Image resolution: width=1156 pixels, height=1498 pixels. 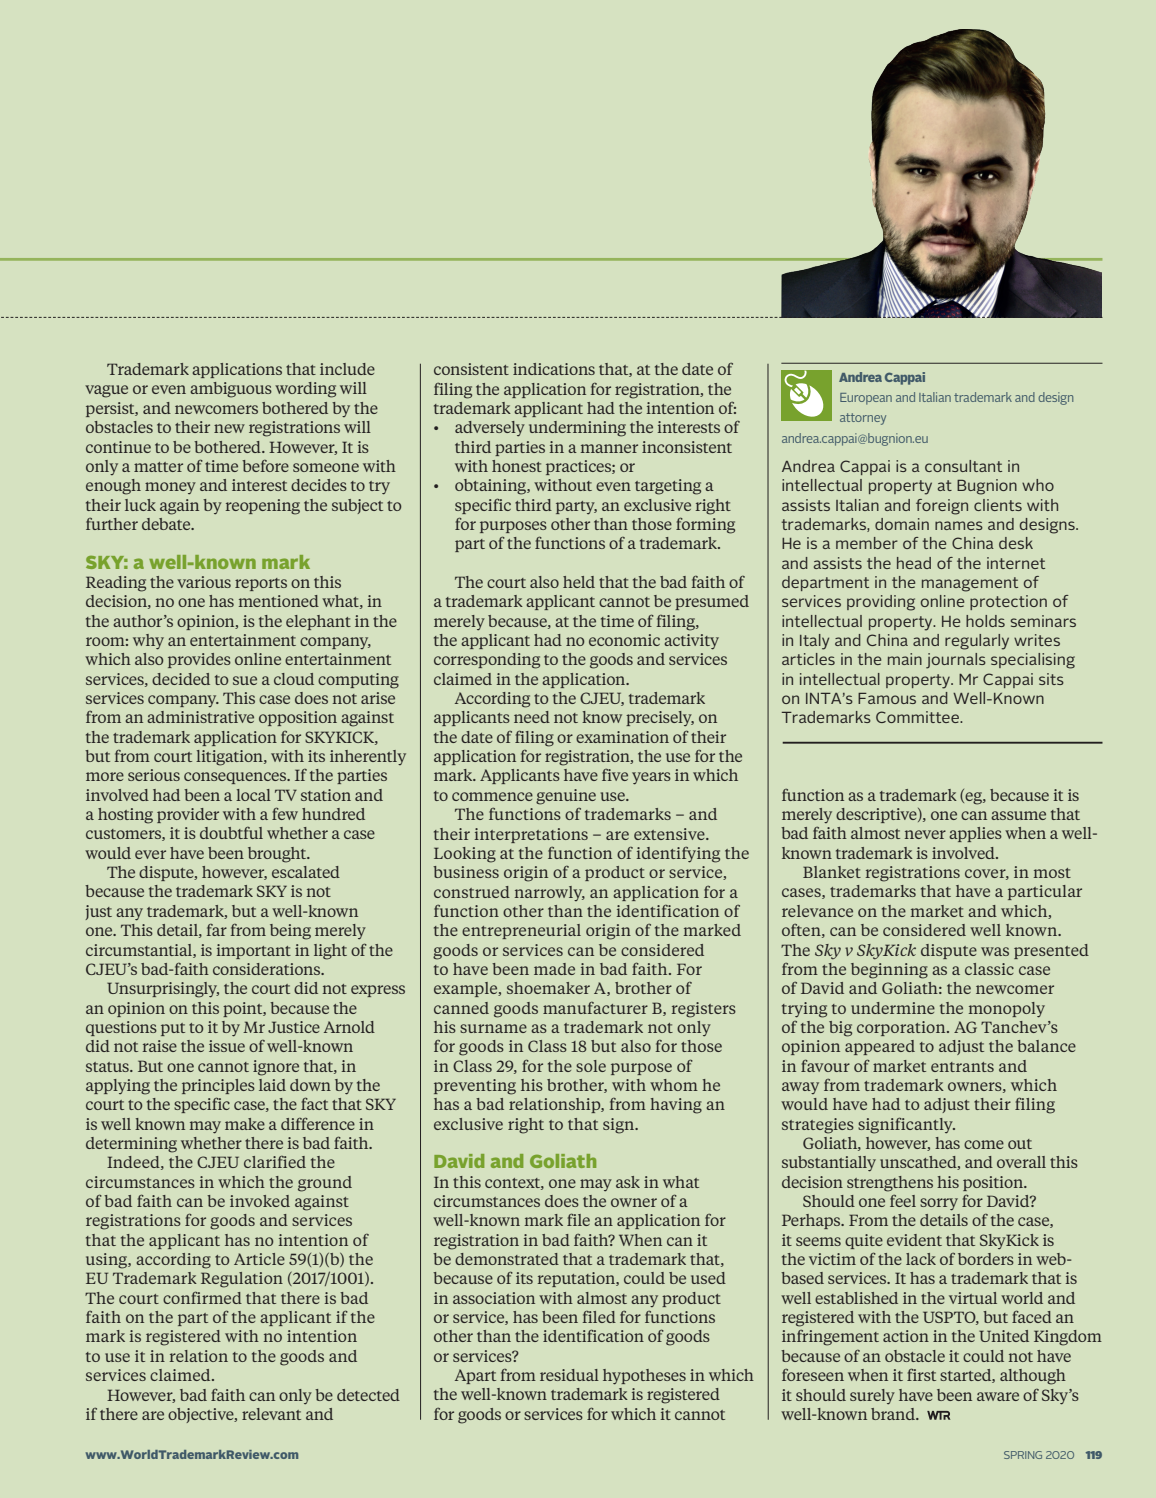 What do you see at coordinates (628, 1182) in the screenshot?
I see `ask` at bounding box center [628, 1182].
